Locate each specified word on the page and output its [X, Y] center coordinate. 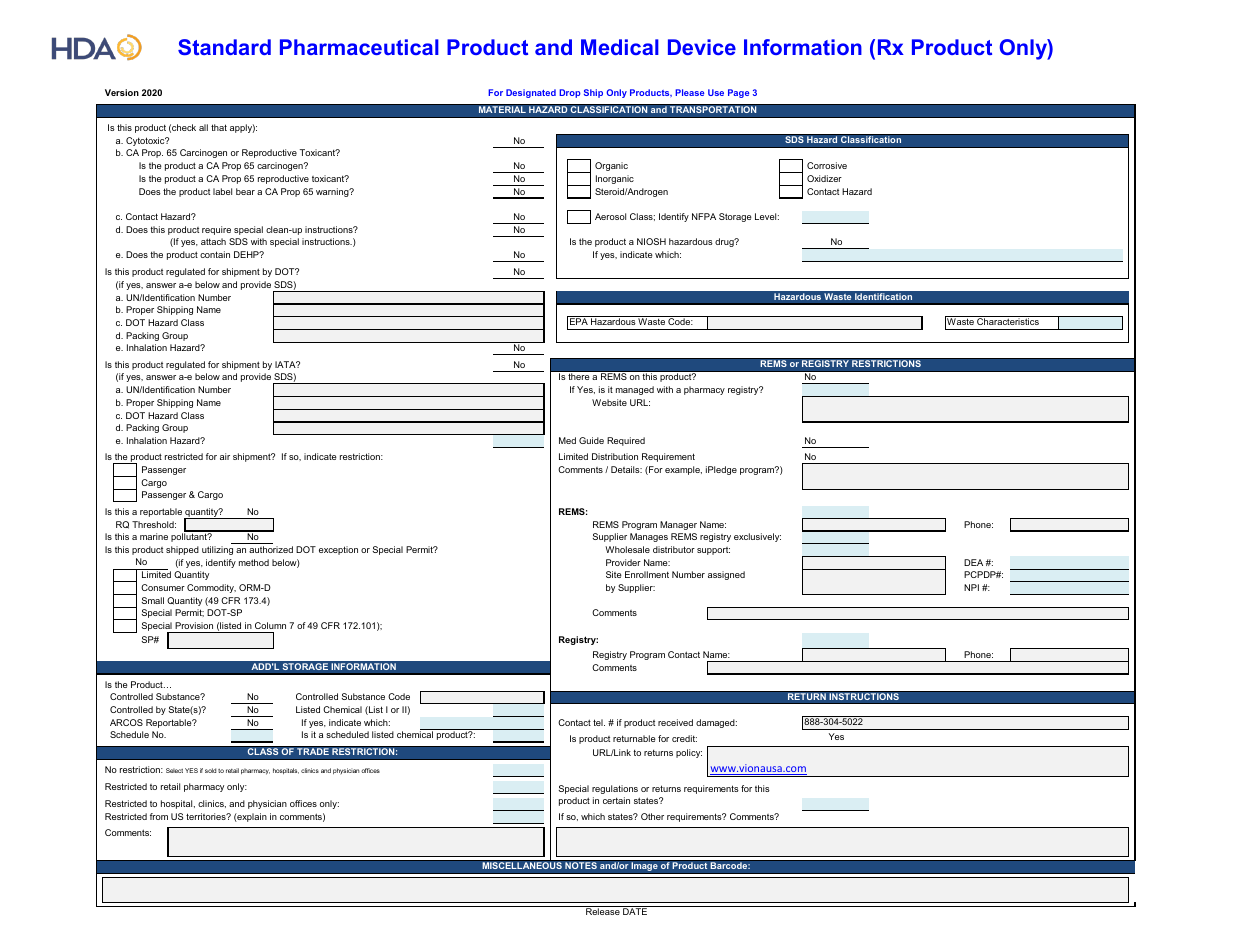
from [159, 816]
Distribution [615, 456]
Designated [531, 93]
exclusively [757, 537]
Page [738, 93]
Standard [224, 47]
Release [603, 910]
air [225, 456]
